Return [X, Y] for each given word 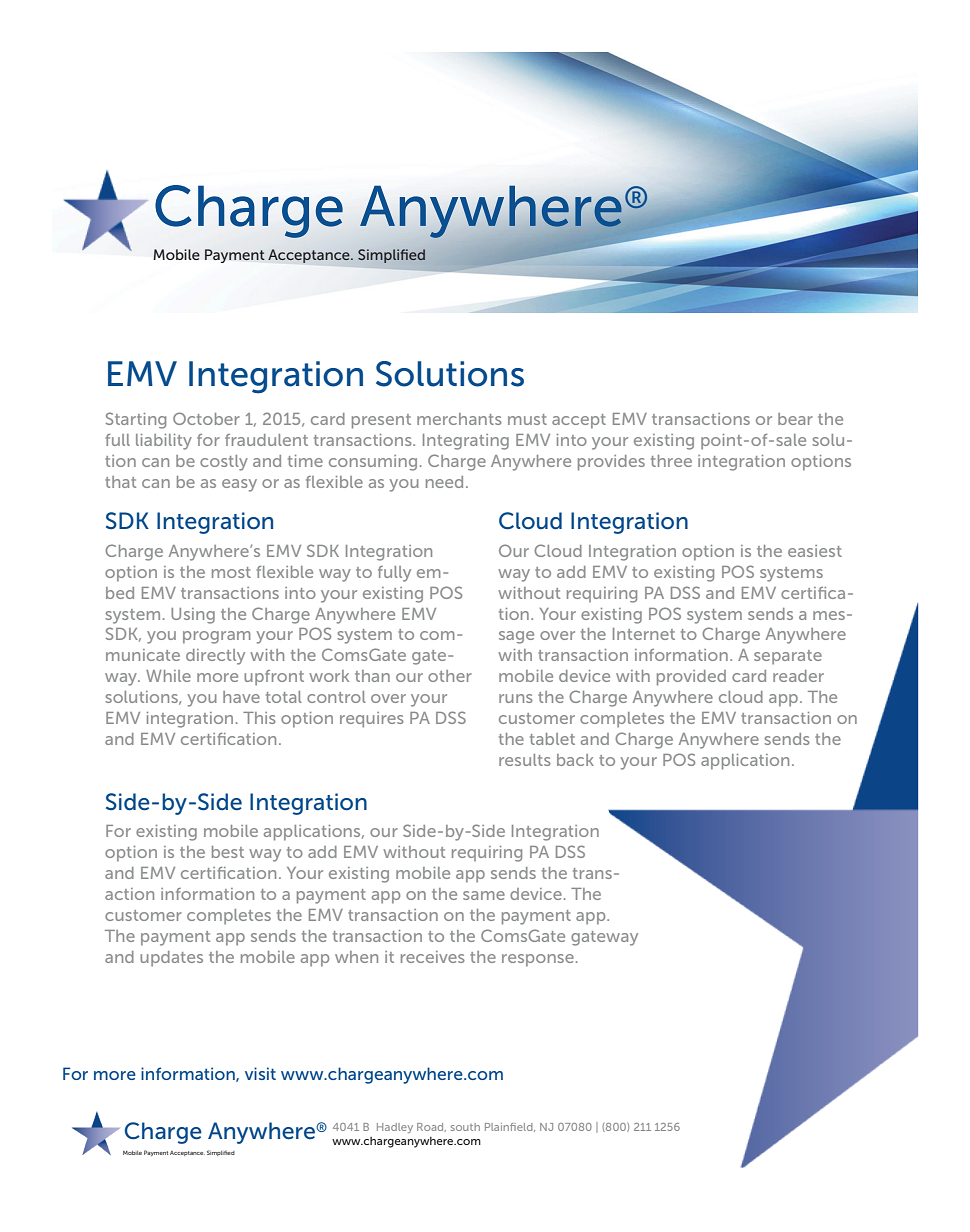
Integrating [466, 442]
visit [260, 1073]
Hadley [395, 1128]
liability [164, 442]
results [525, 760]
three [671, 461]
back [575, 760]
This [259, 718]
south [465, 1127]
